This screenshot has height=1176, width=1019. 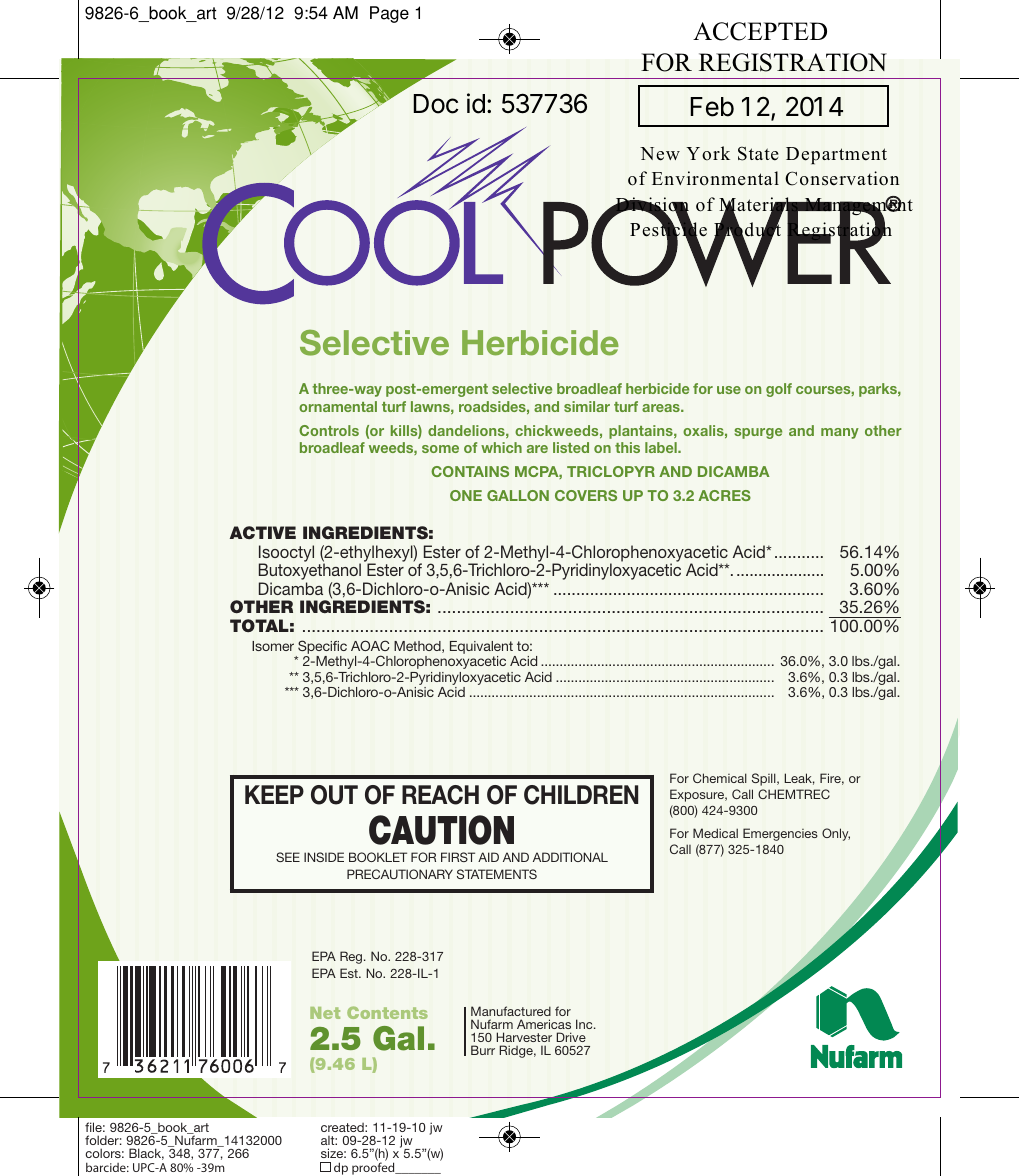 I want to click on golf, so click(x=779, y=390).
